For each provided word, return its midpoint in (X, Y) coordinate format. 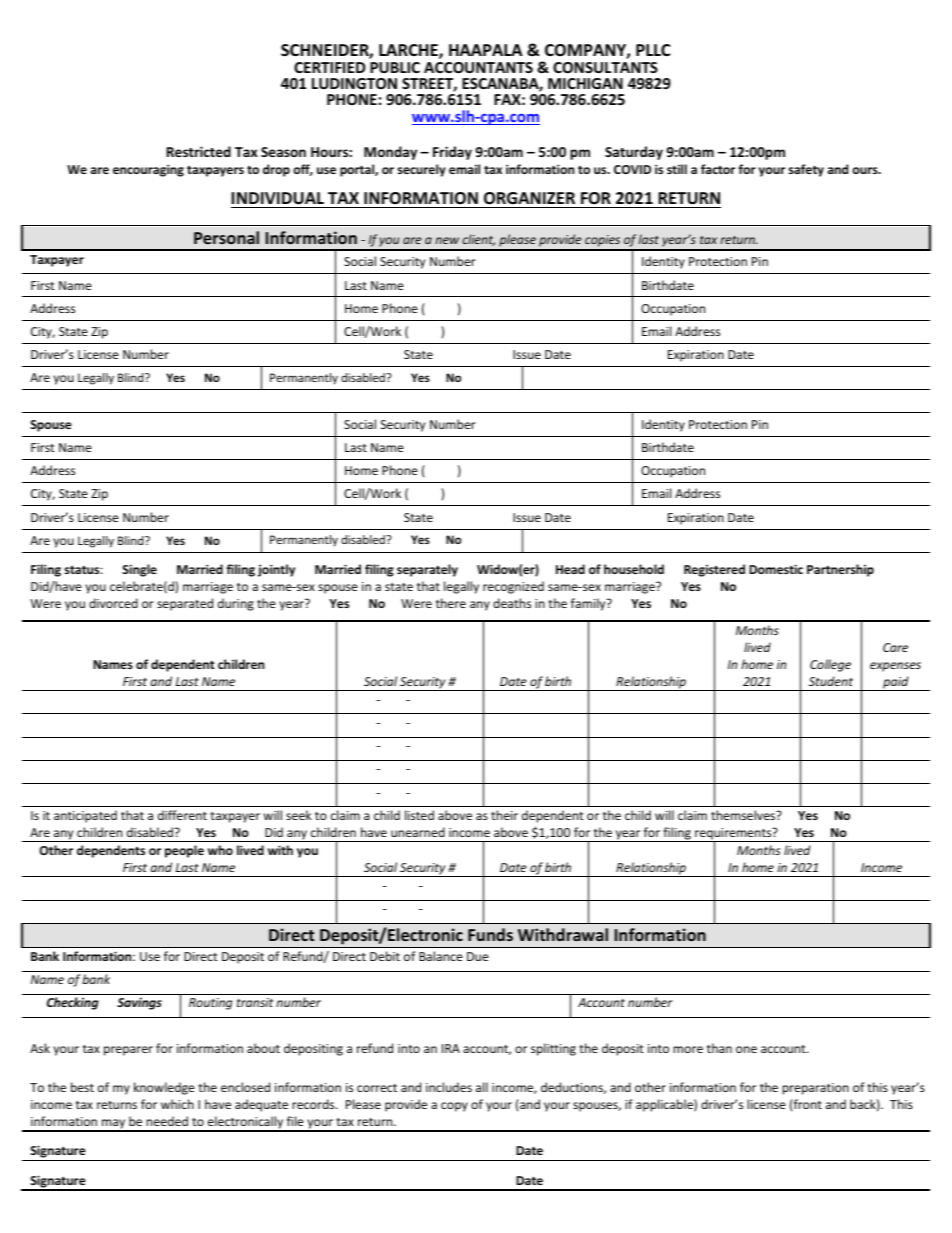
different (182, 815)
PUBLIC (395, 67)
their (504, 815)
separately (427, 570)
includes (449, 1087)
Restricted (199, 151)
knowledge (164, 1088)
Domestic (776, 569)
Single (139, 570)
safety (806, 170)
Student (831, 681)
